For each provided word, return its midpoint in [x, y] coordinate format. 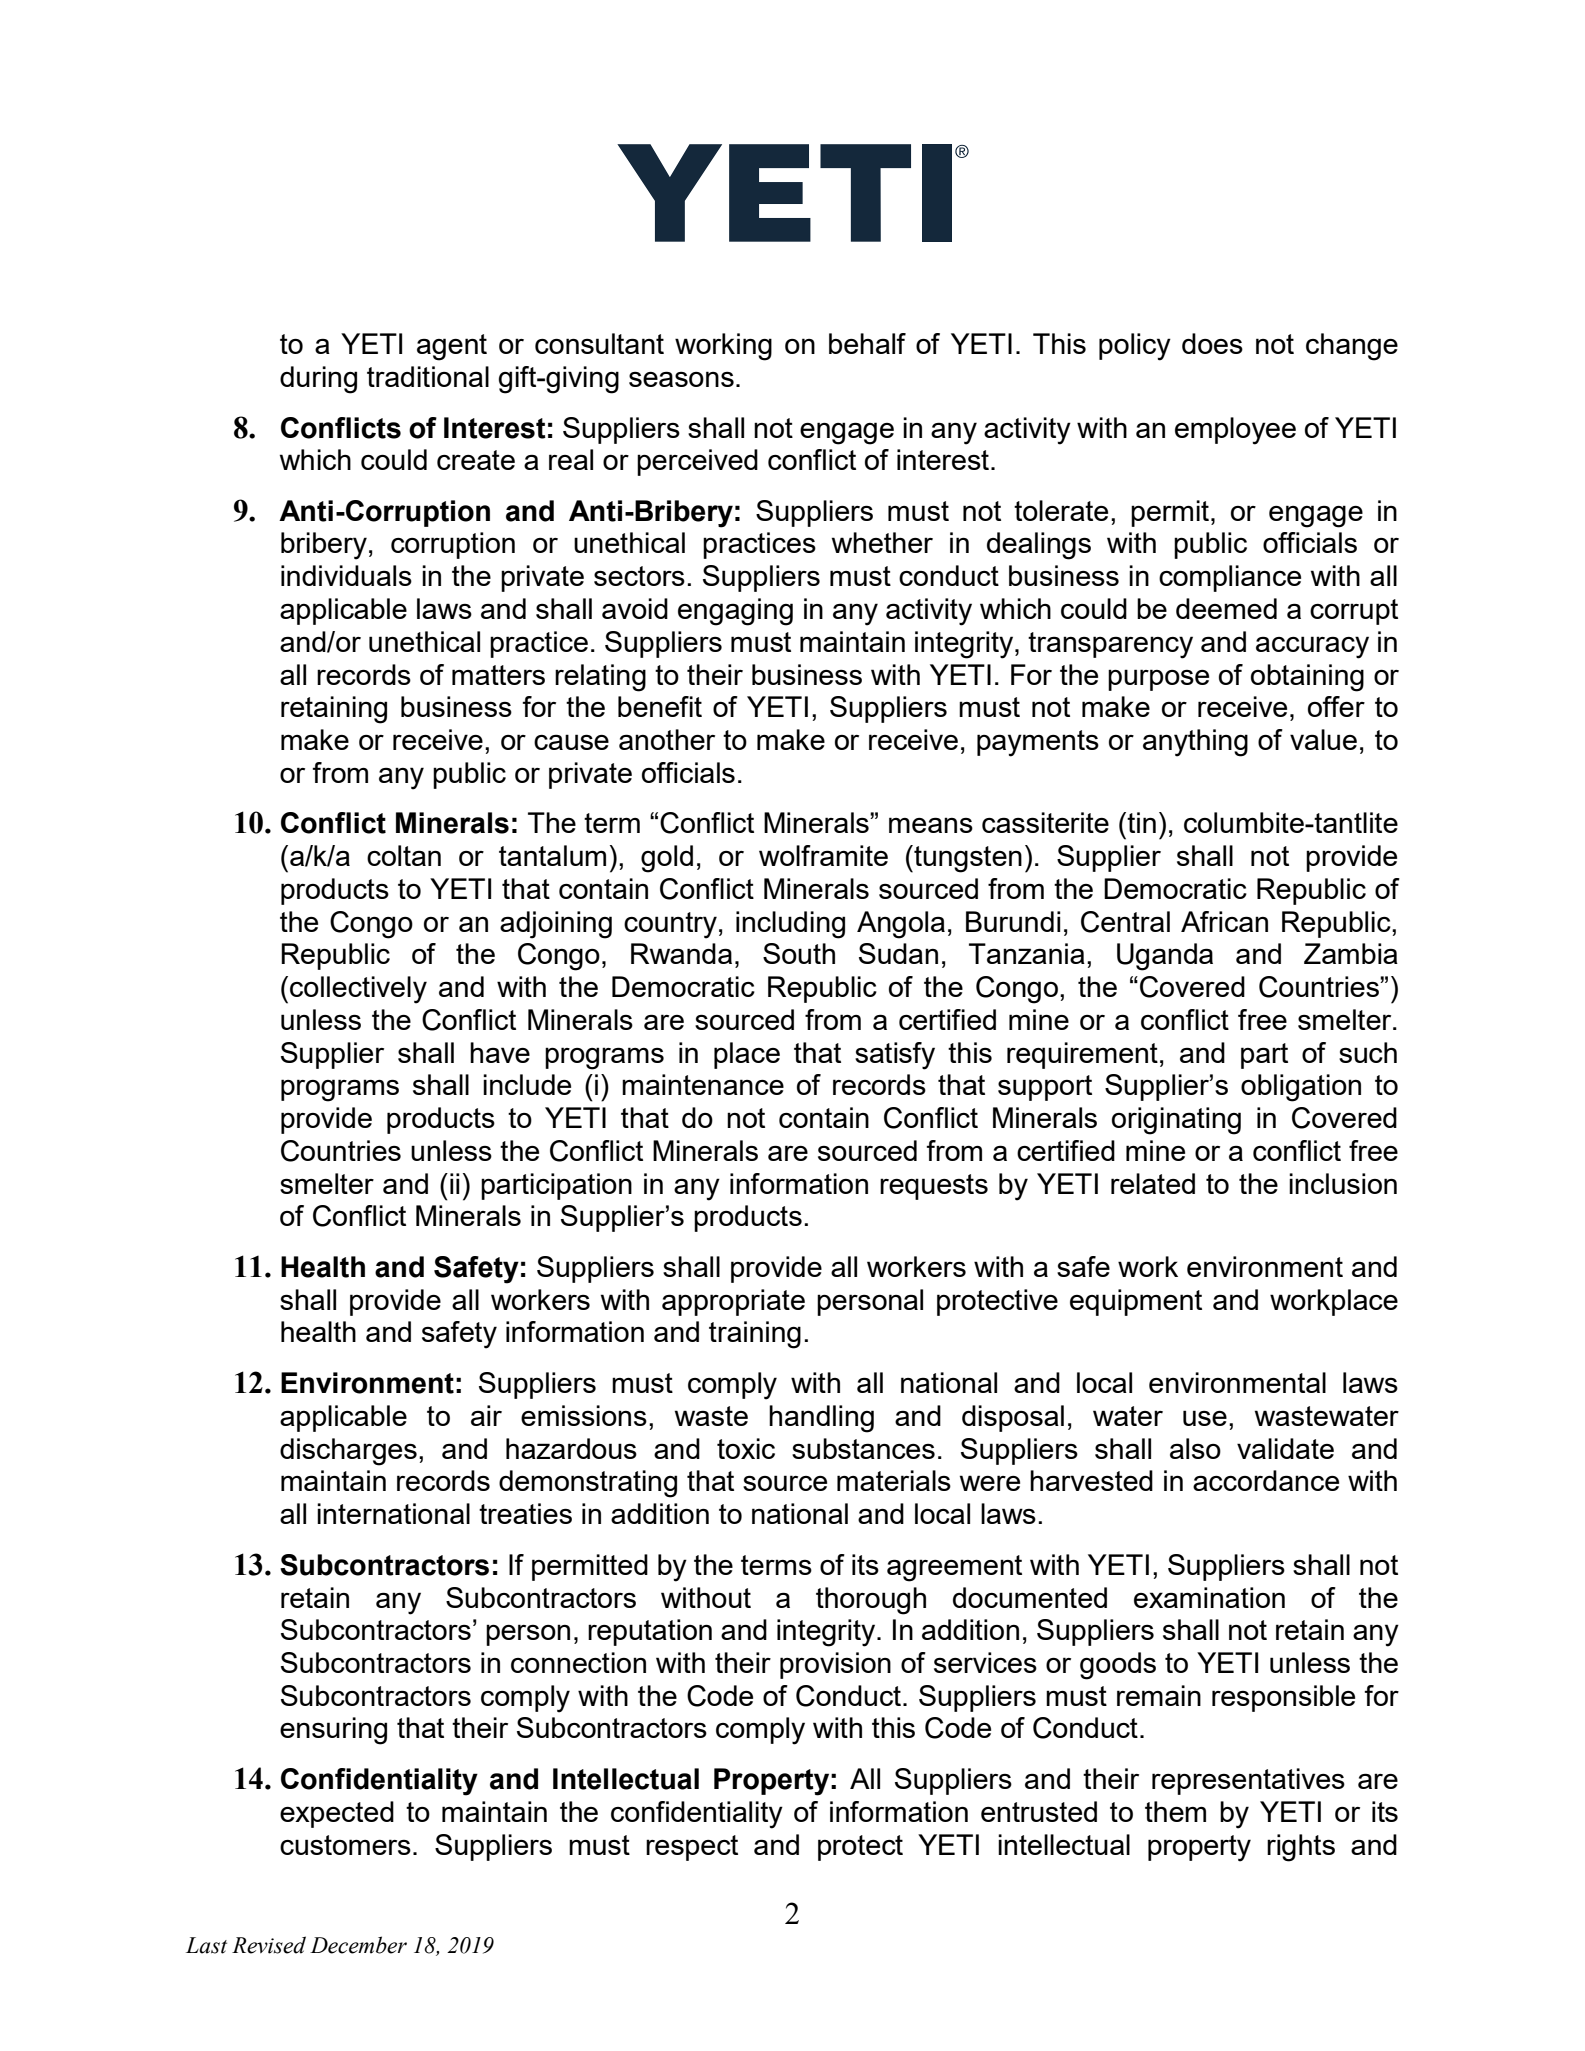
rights [1301, 1848]
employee [1235, 431]
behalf [867, 343]
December [358, 1945]
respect [692, 1848]
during [318, 380]
